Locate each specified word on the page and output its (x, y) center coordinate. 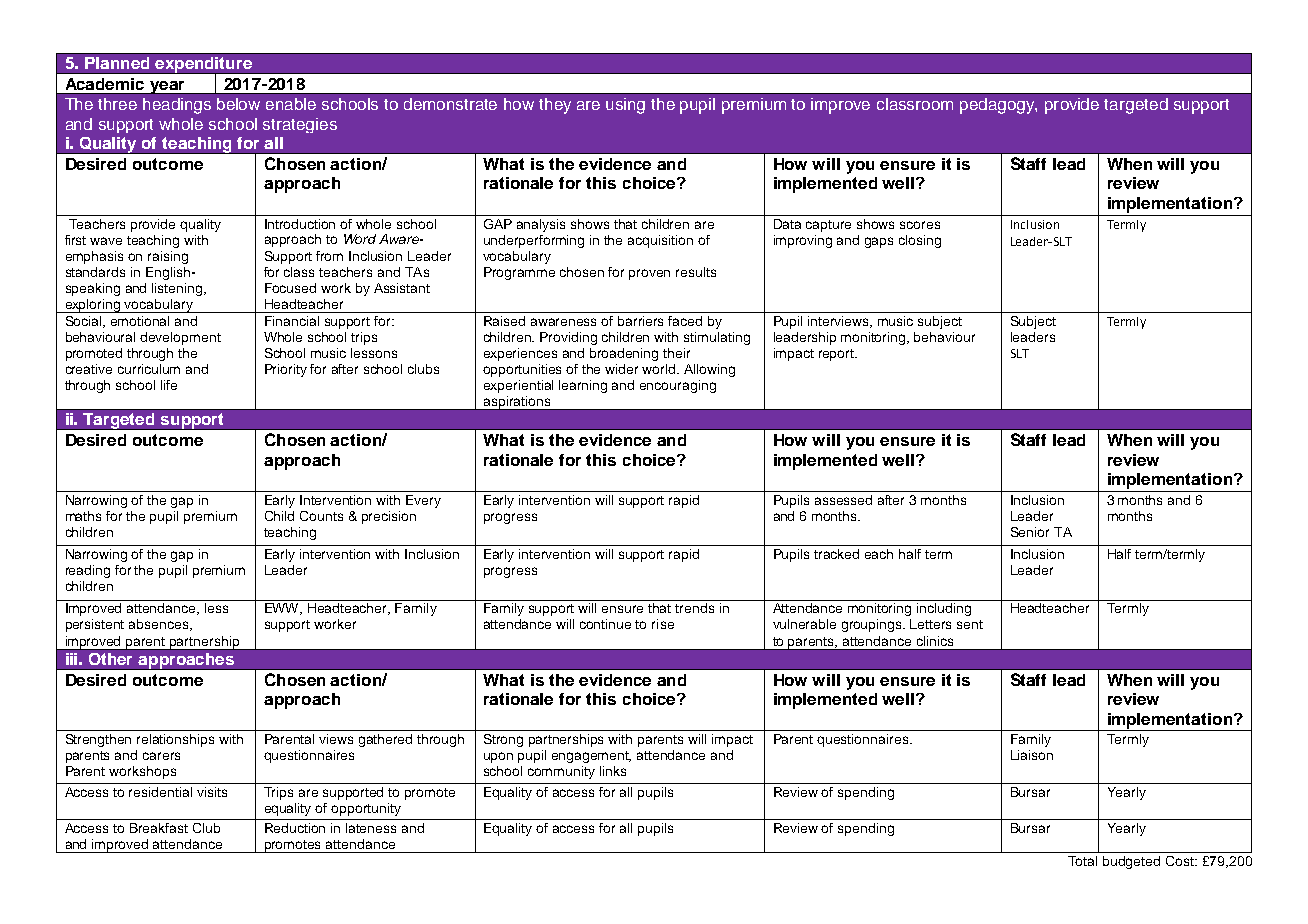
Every (423, 501)
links (613, 771)
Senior (1030, 532)
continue (605, 624)
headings (177, 106)
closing (920, 241)
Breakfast (159, 828)
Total (1082, 861)
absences (160, 625)
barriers (640, 321)
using (625, 106)
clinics (935, 641)
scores (920, 225)
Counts (321, 516)
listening (178, 289)
